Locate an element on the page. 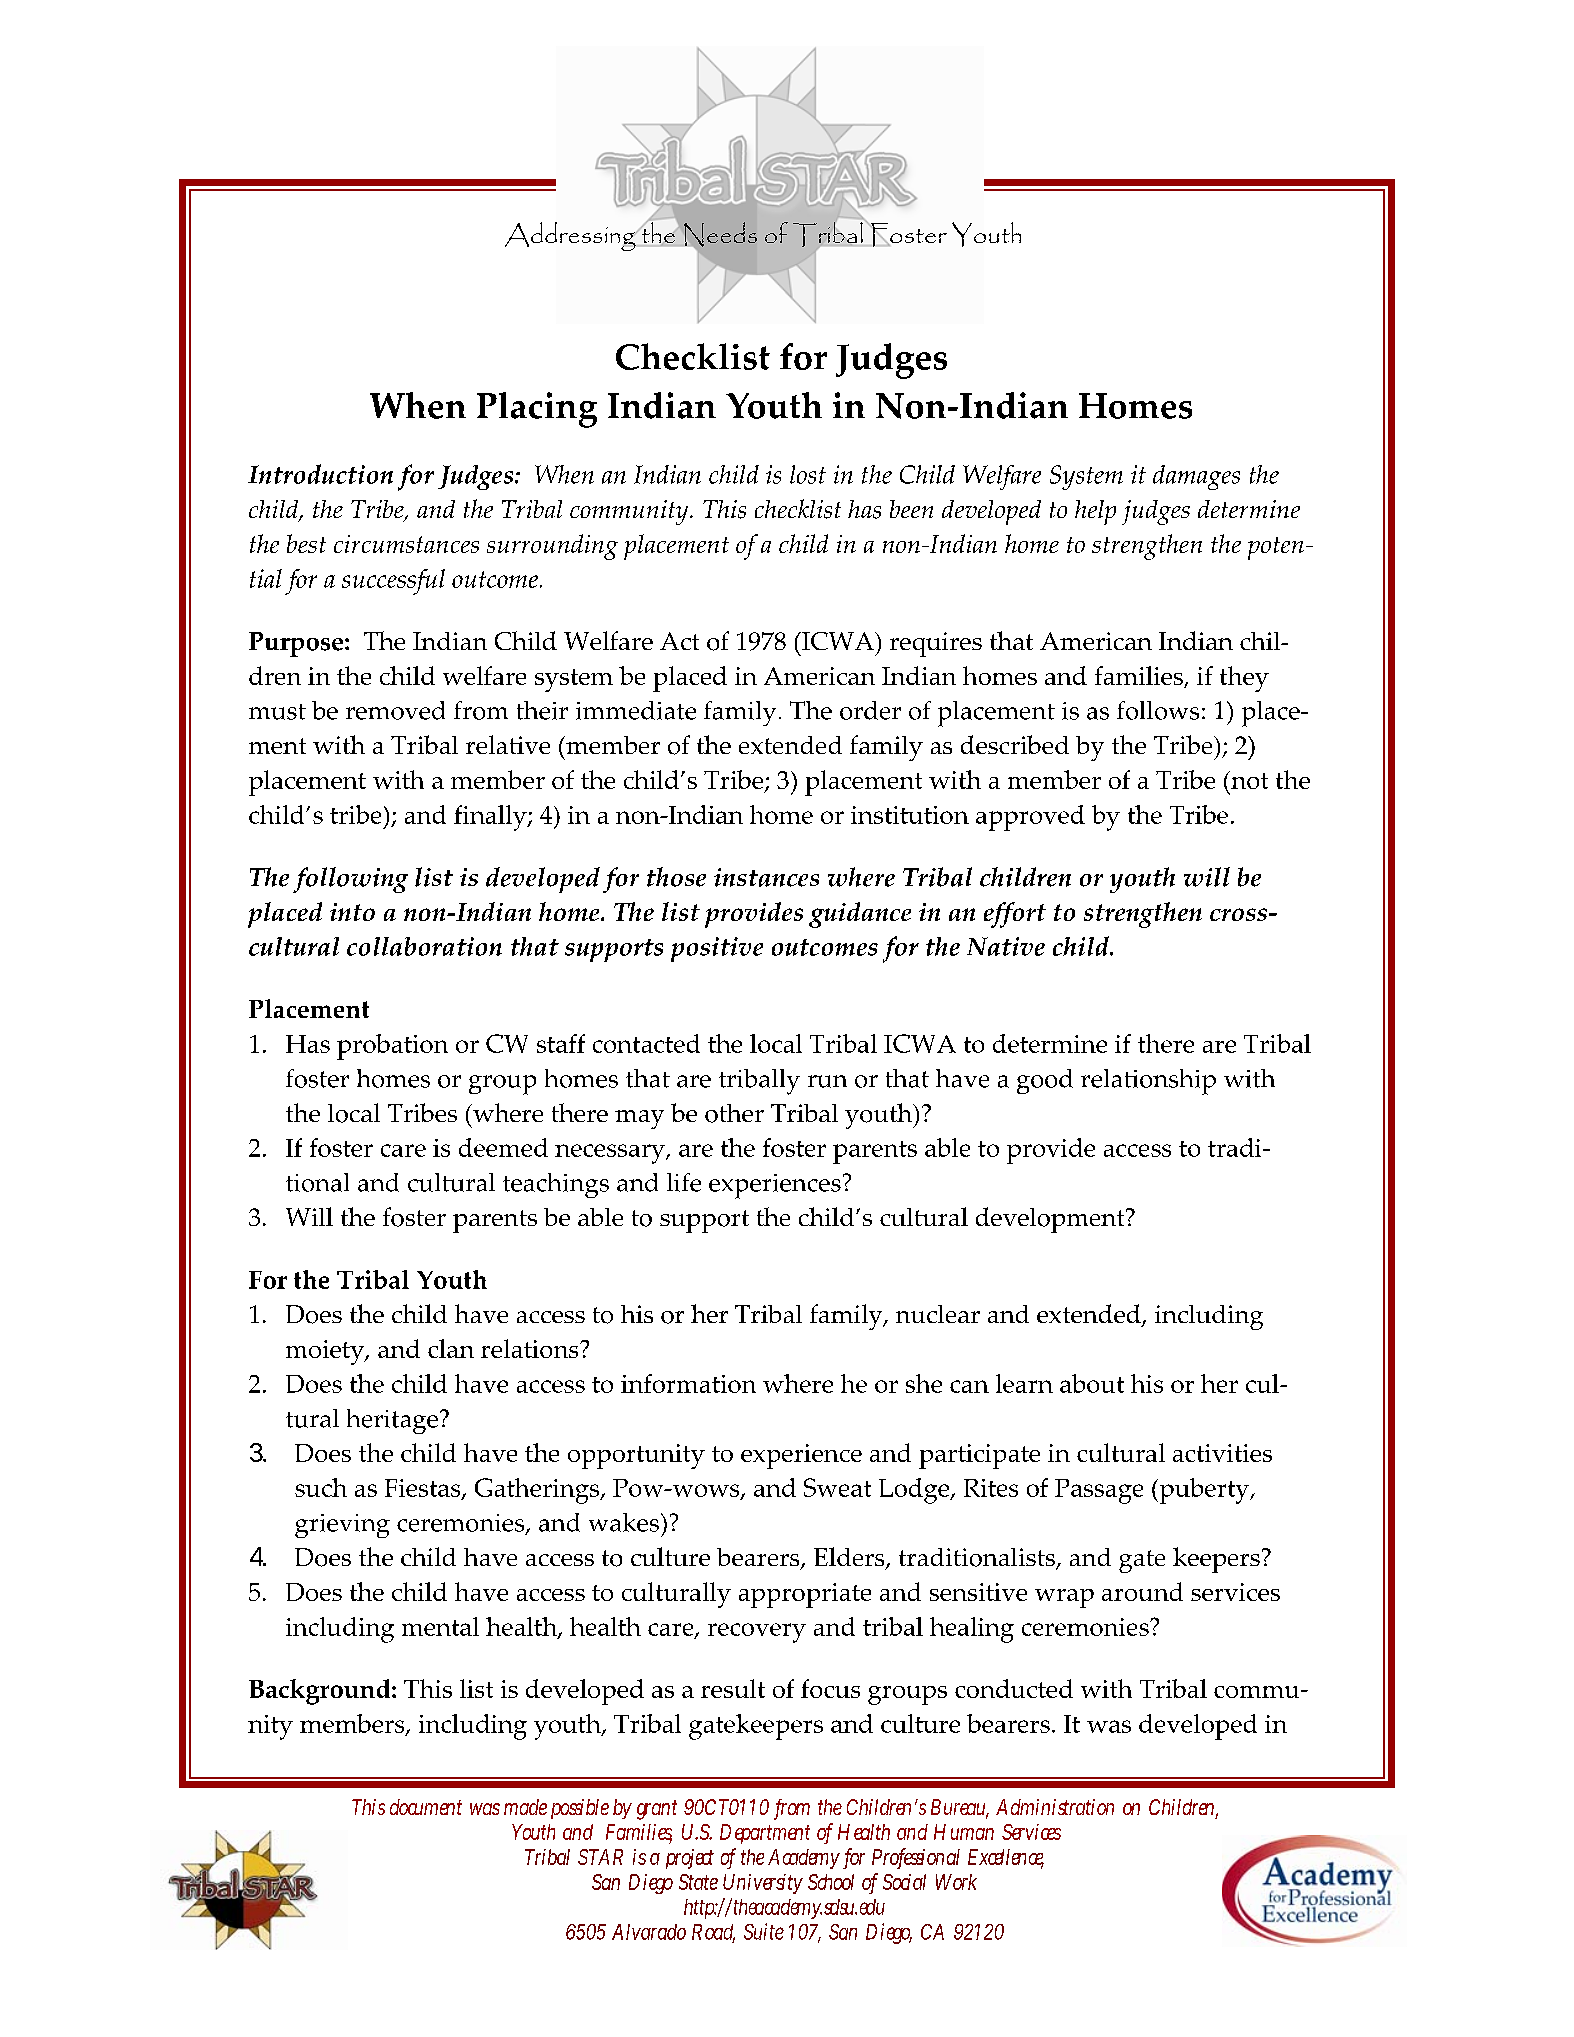 This image has width=1574, height=2037. Addressing is located at coordinates (571, 236).
